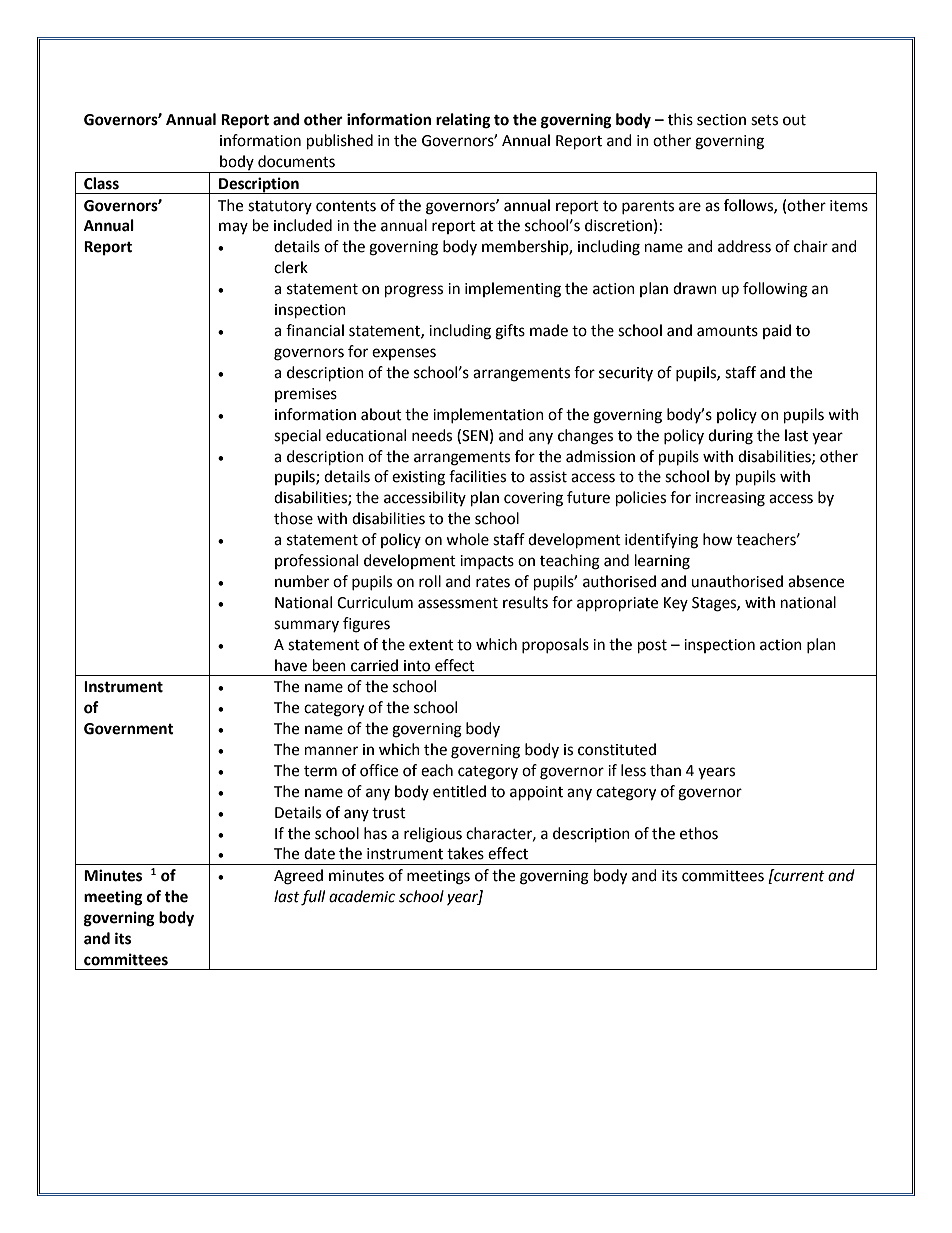 This document has height=1233, width=952. I want to click on relating, so click(463, 121).
